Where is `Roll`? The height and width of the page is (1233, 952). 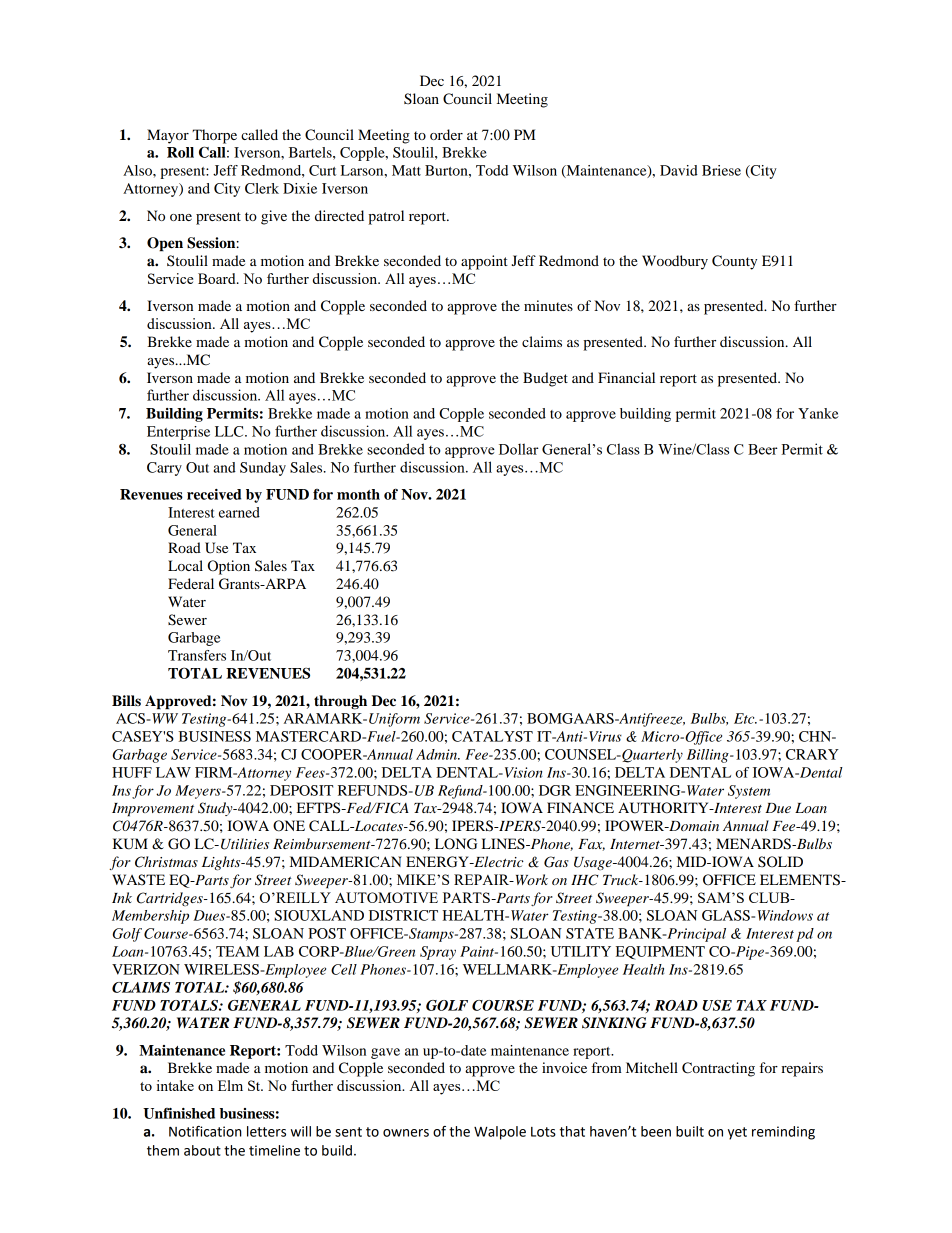 Roll is located at coordinates (180, 152).
